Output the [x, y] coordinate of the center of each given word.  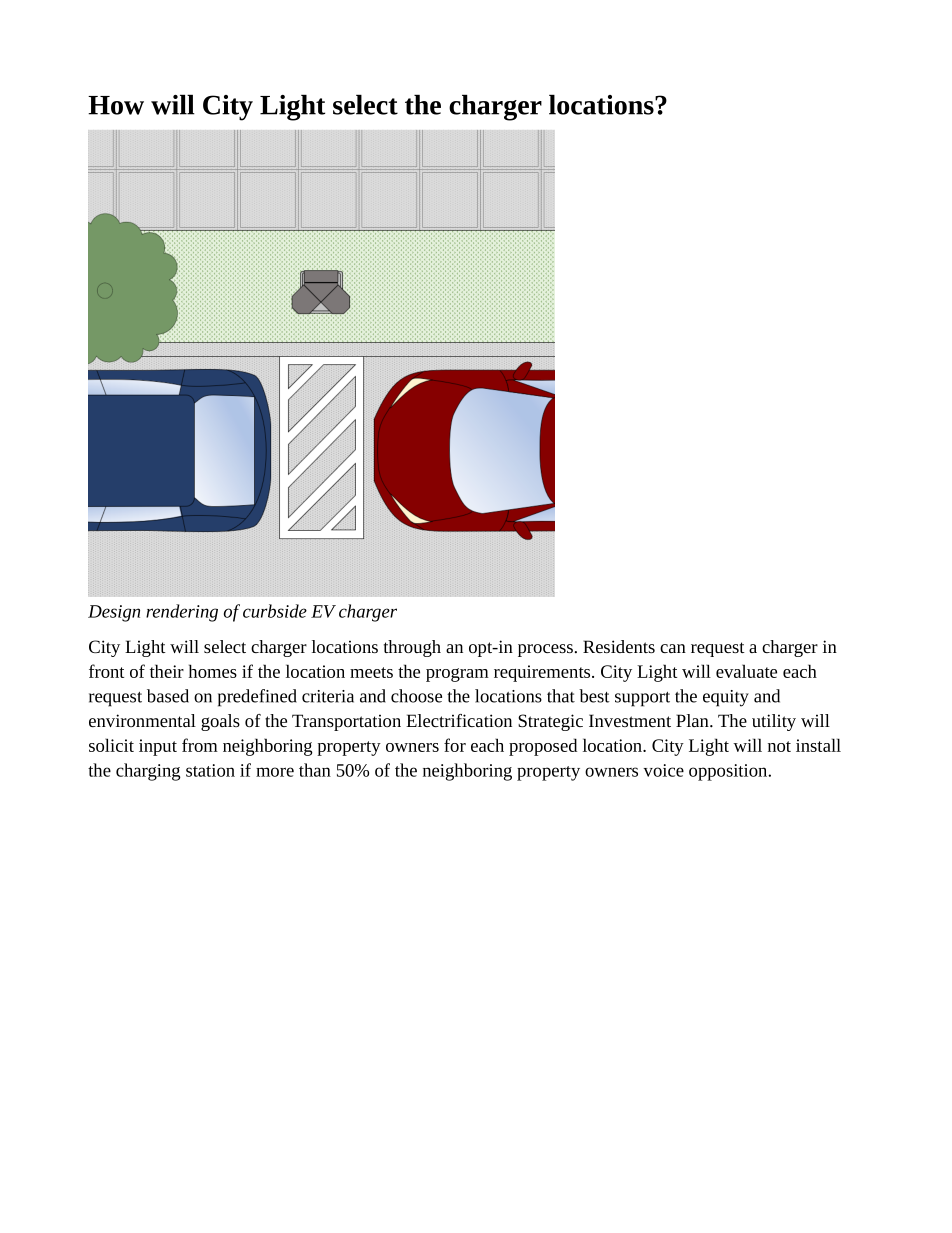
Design [114, 613]
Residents [619, 646]
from [200, 745]
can [673, 648]
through [412, 648]
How [116, 105]
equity [726, 698]
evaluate [746, 671]
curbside [275, 611]
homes [213, 671]
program [457, 675]
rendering [182, 613]
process [545, 650]
